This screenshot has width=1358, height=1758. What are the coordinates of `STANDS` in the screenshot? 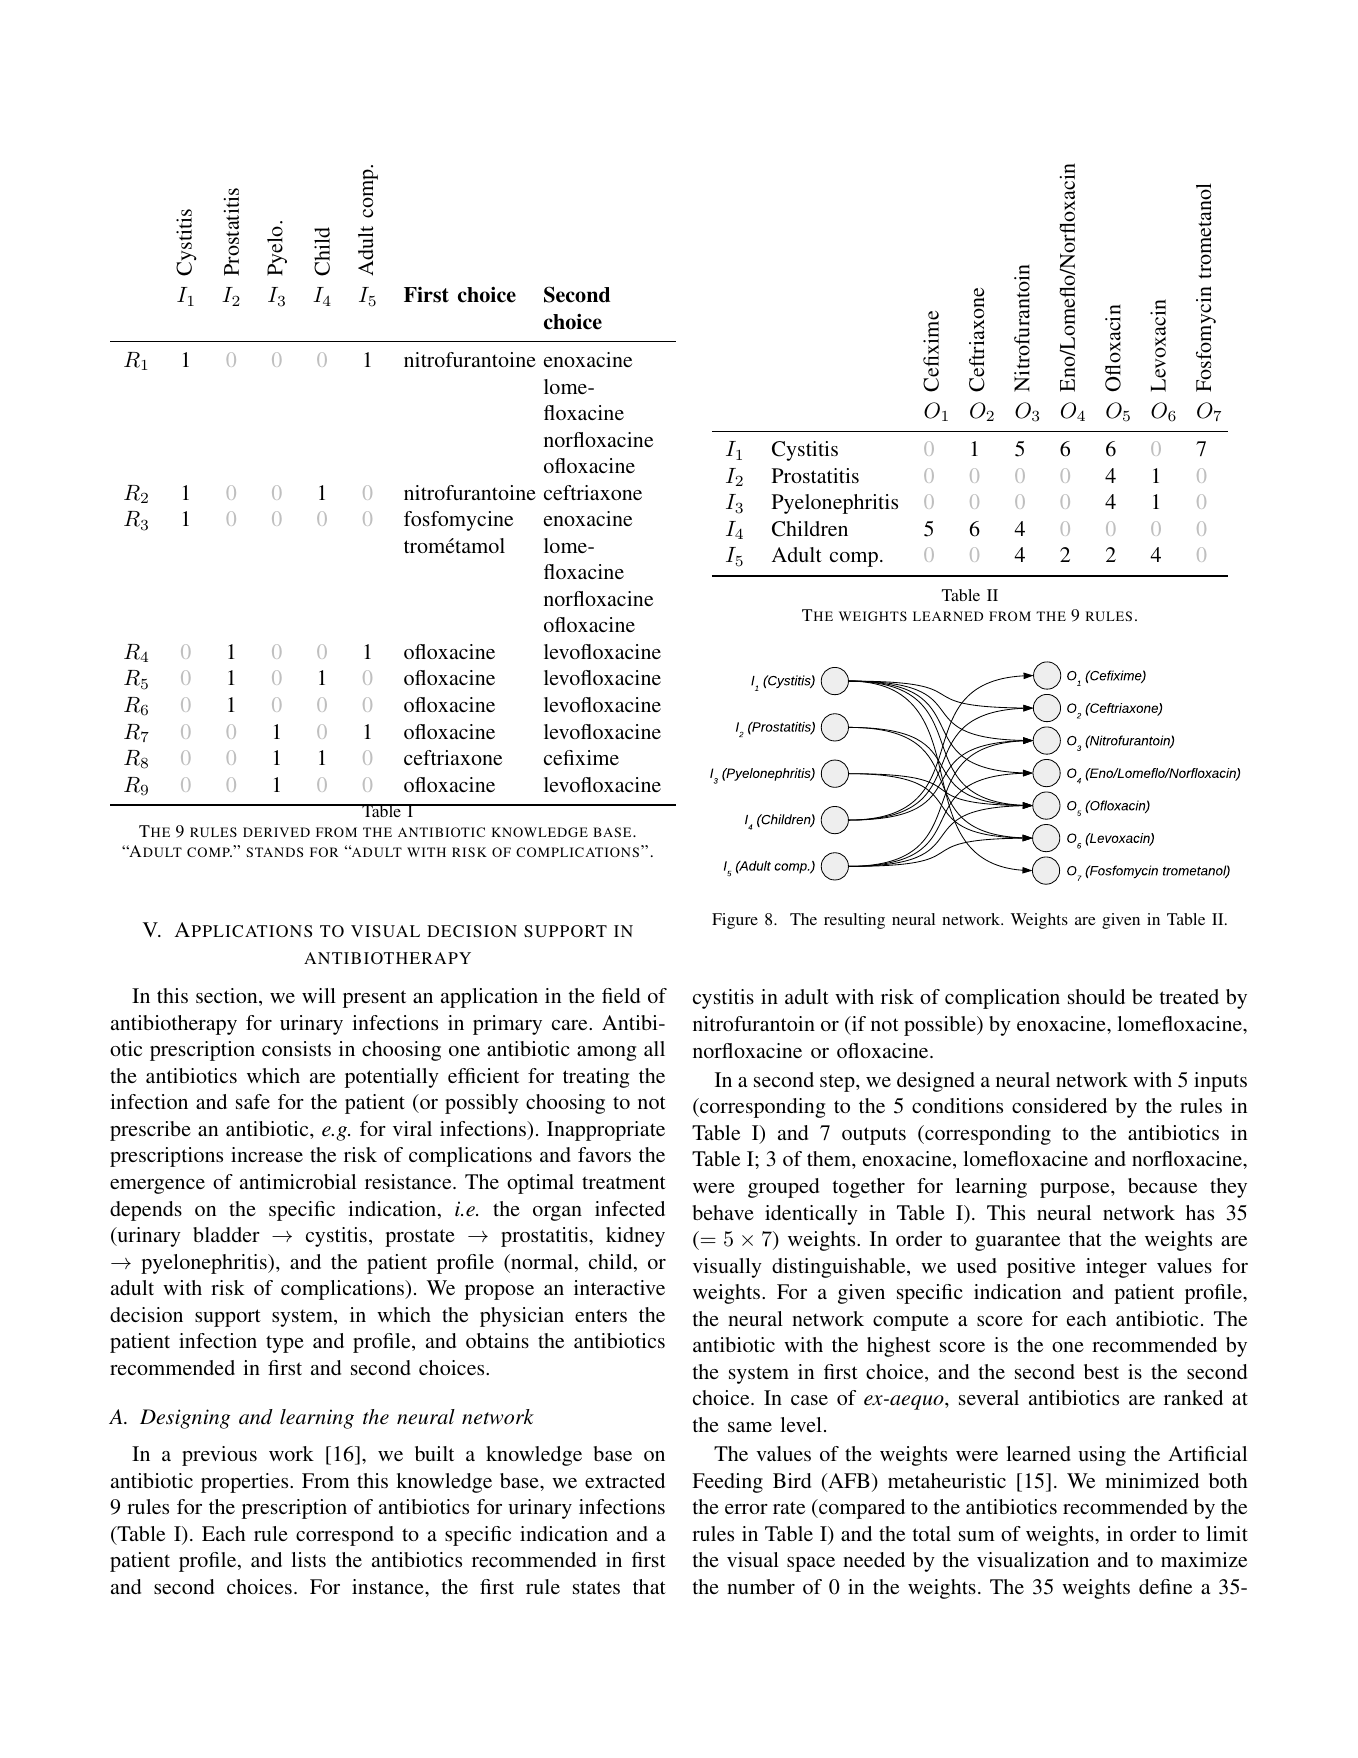 It's located at (274, 852).
